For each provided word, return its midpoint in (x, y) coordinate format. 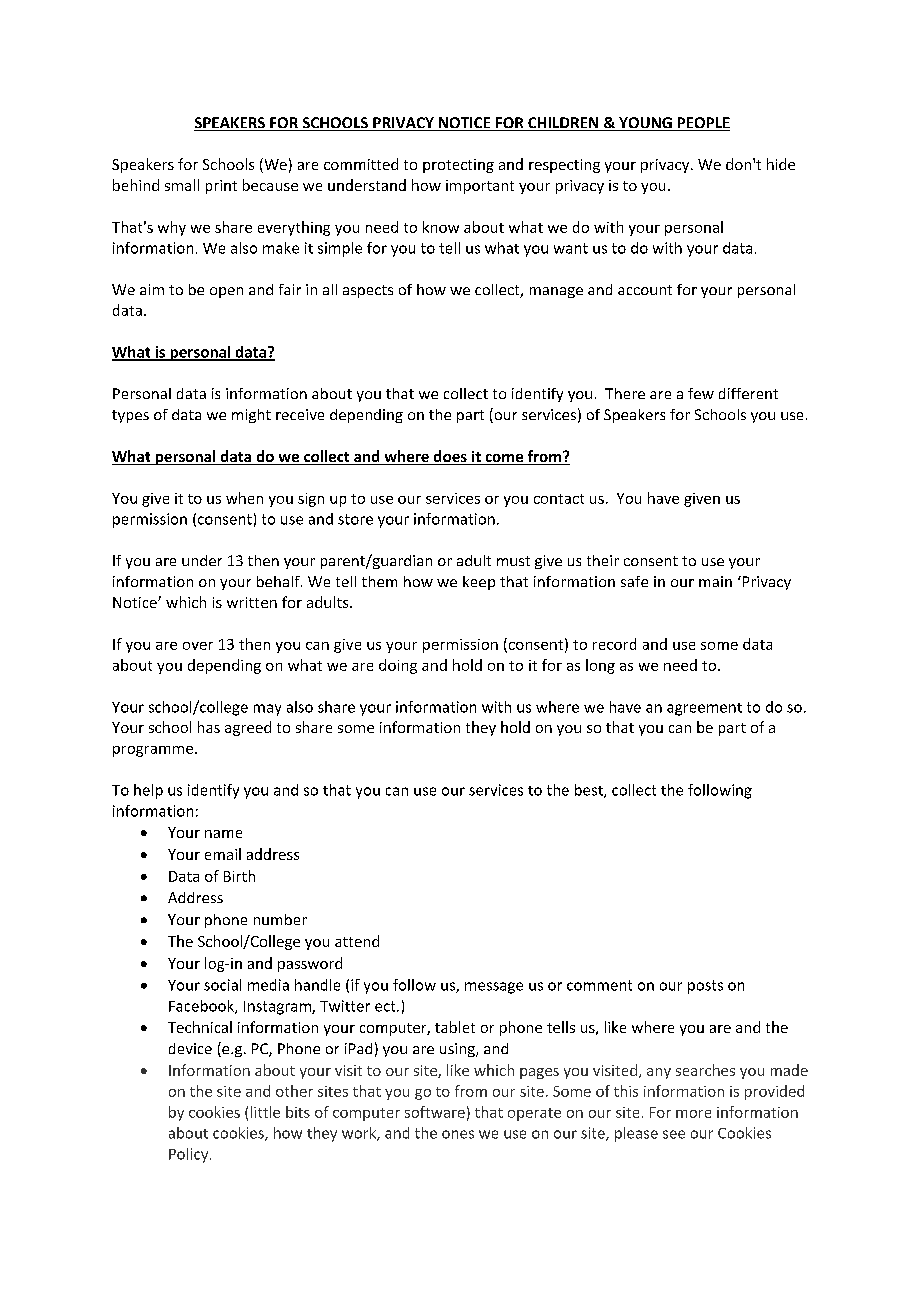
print (221, 187)
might (251, 416)
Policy (190, 1155)
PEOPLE (702, 124)
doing (398, 666)
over (198, 646)
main (715, 581)
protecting (458, 166)
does (450, 457)
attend (357, 941)
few (701, 393)
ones (458, 1134)
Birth (239, 876)
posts (705, 987)
